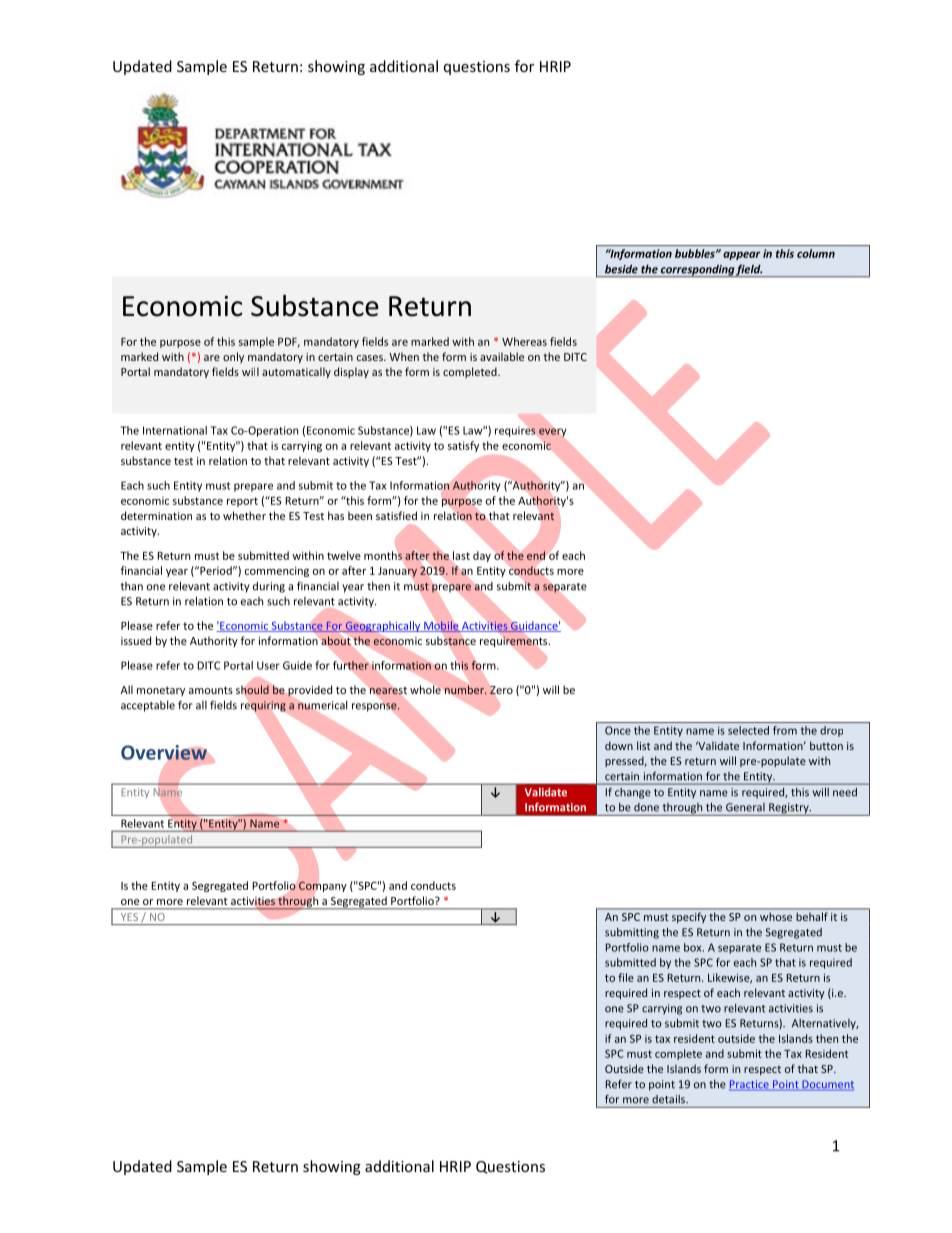  Describe the element at coordinates (211, 690) in the screenshot. I see `amounts` at that location.
